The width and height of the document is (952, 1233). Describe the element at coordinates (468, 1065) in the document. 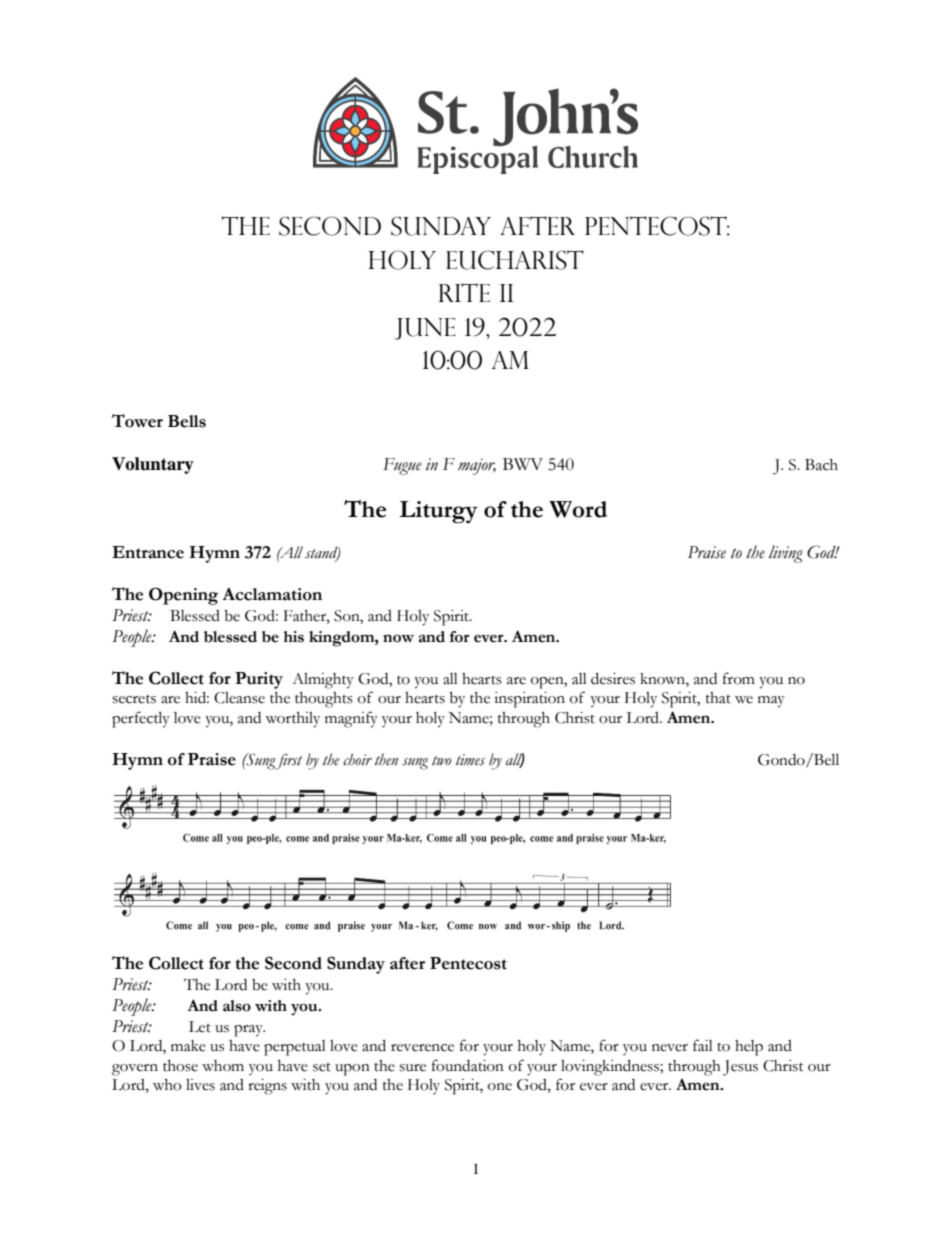

I see `foundation` at that location.
